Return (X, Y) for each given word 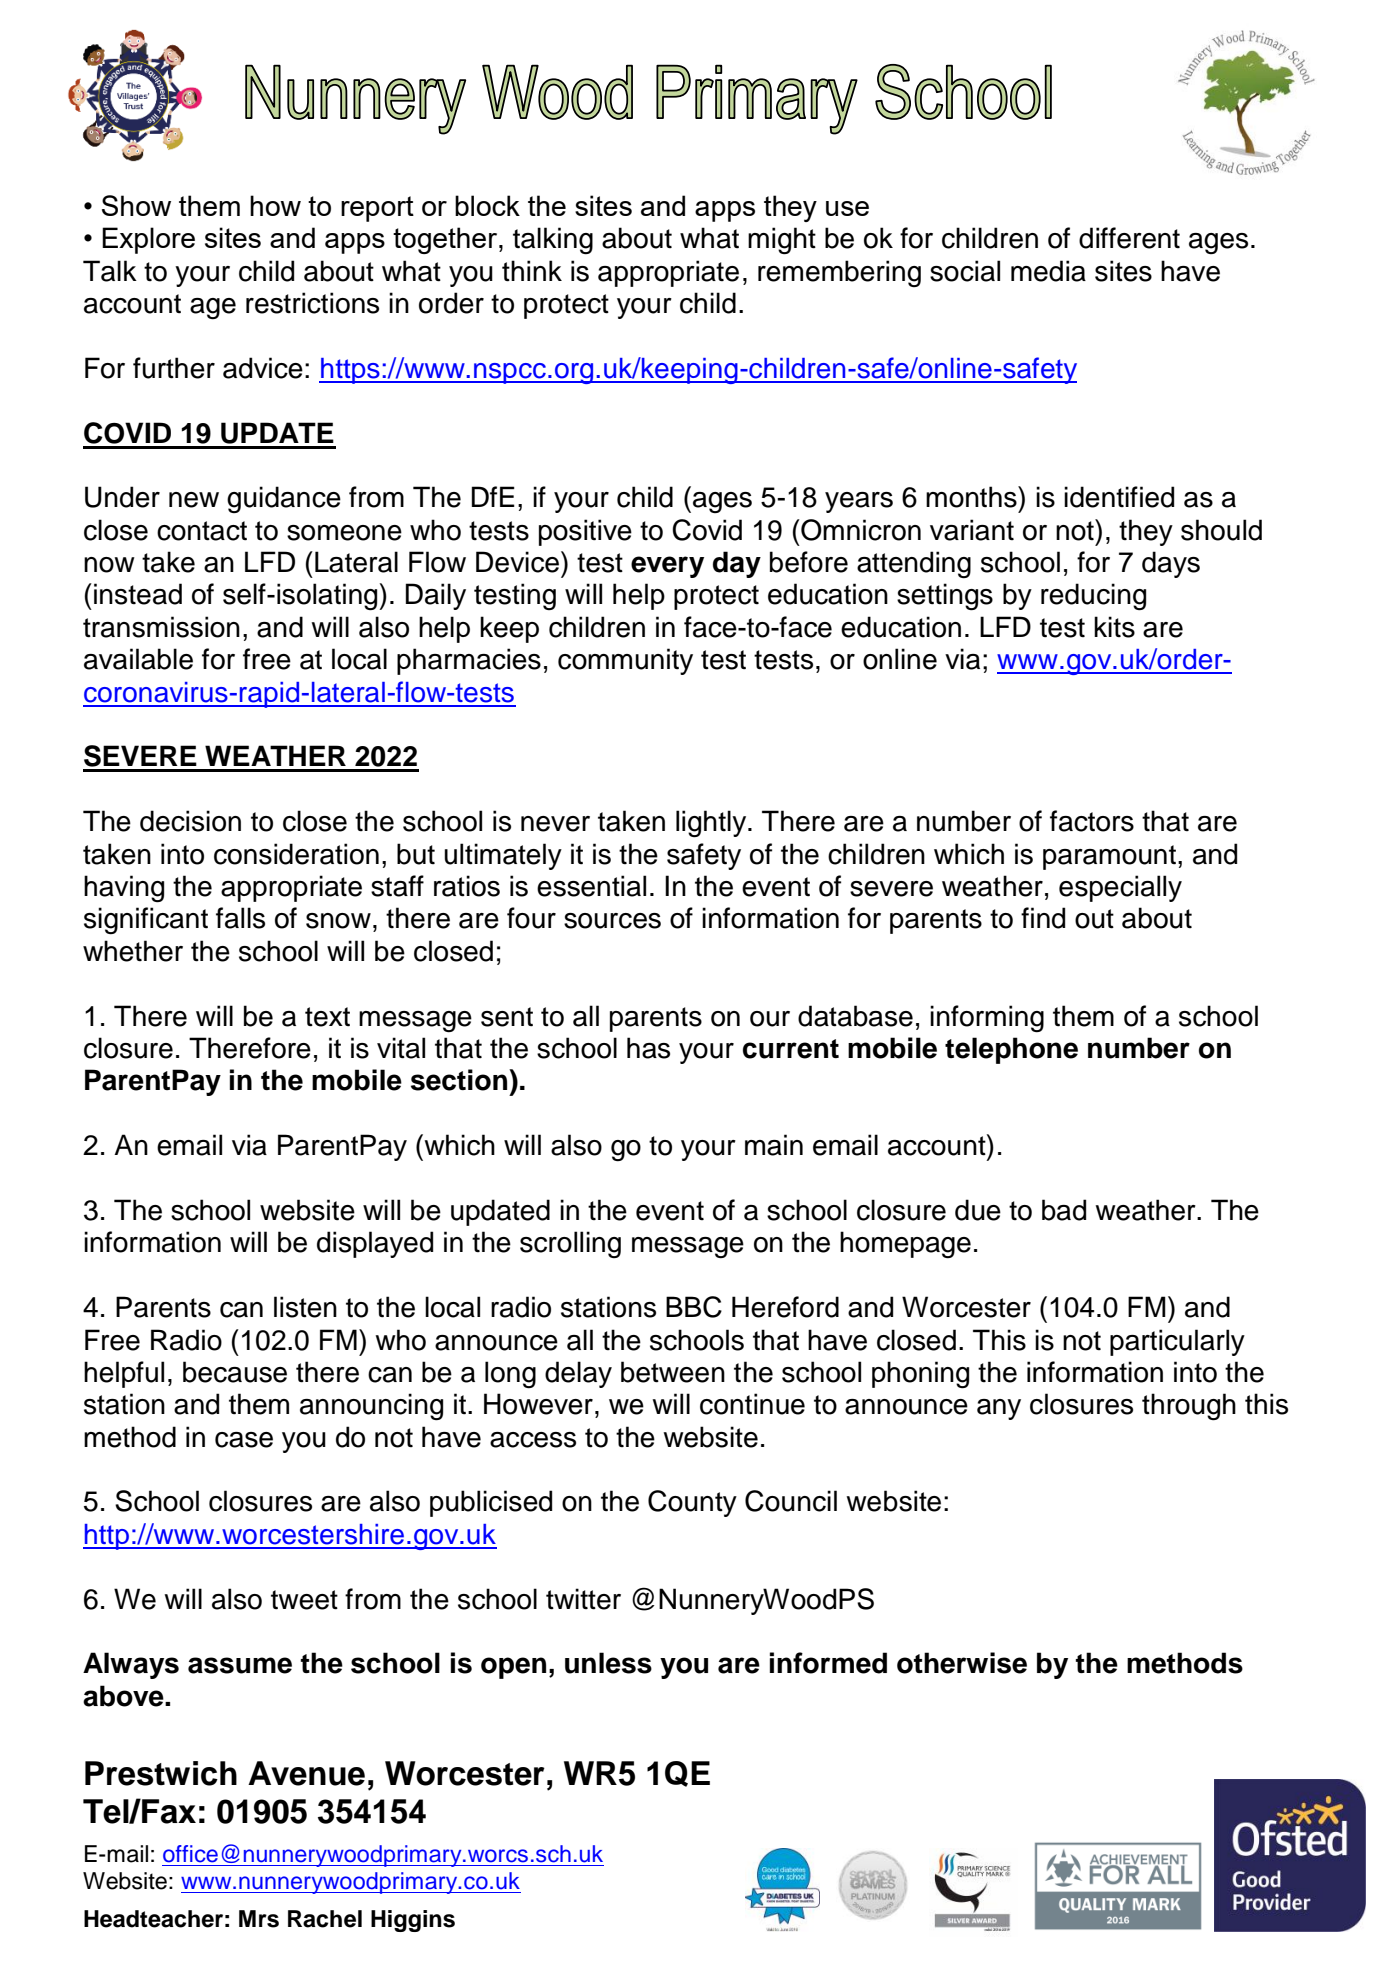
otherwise (962, 1663)
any (999, 1409)
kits (1114, 627)
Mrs (259, 1919)
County (692, 1503)
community (625, 661)
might (782, 241)
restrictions (312, 303)
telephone (1011, 1050)
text (327, 1017)
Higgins (413, 1921)
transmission (161, 627)
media (1048, 271)
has (648, 1048)
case (244, 1440)
